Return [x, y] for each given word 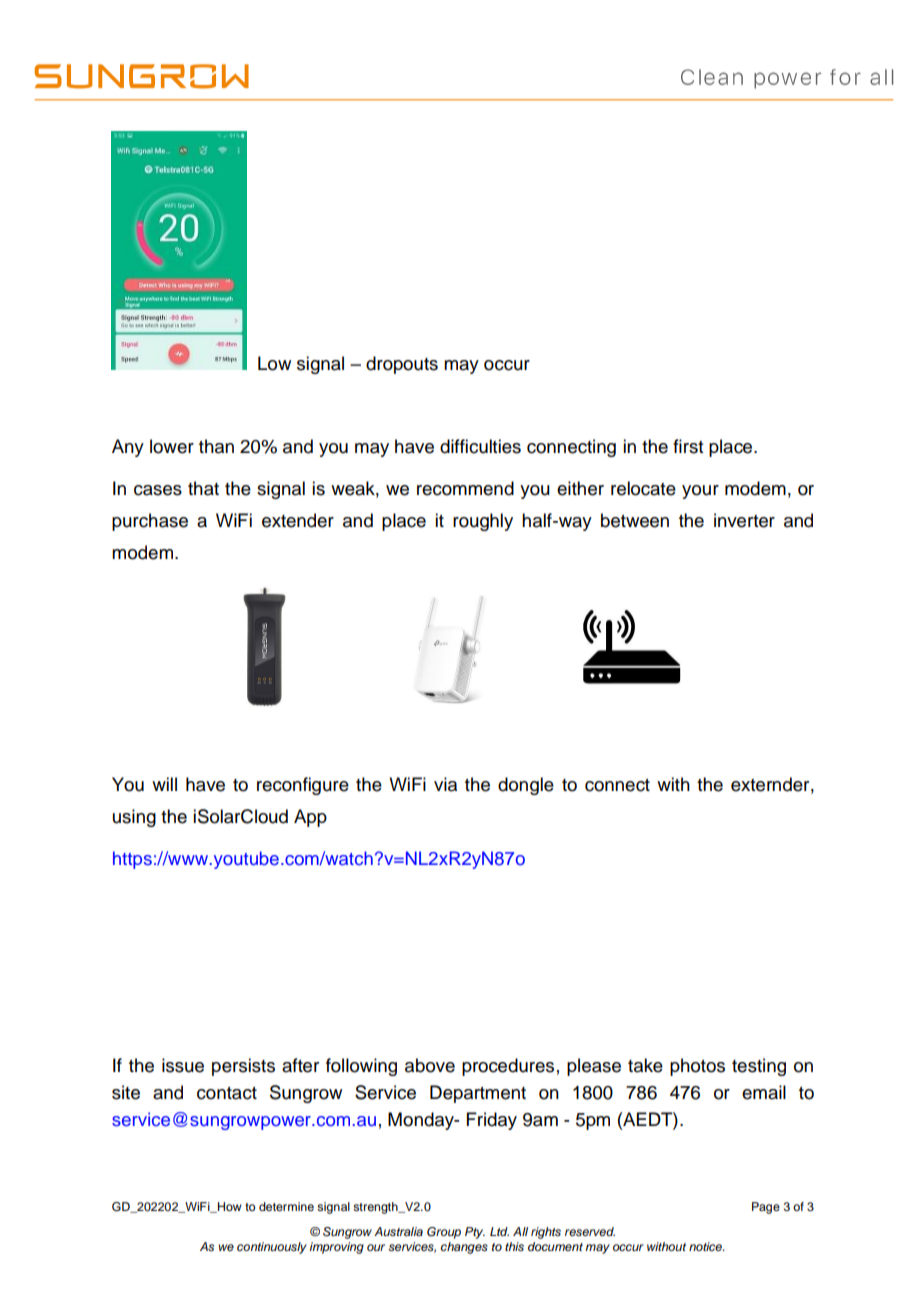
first [688, 446]
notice [706, 1246]
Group [444, 1233]
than [216, 446]
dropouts [402, 365]
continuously [272, 1248]
